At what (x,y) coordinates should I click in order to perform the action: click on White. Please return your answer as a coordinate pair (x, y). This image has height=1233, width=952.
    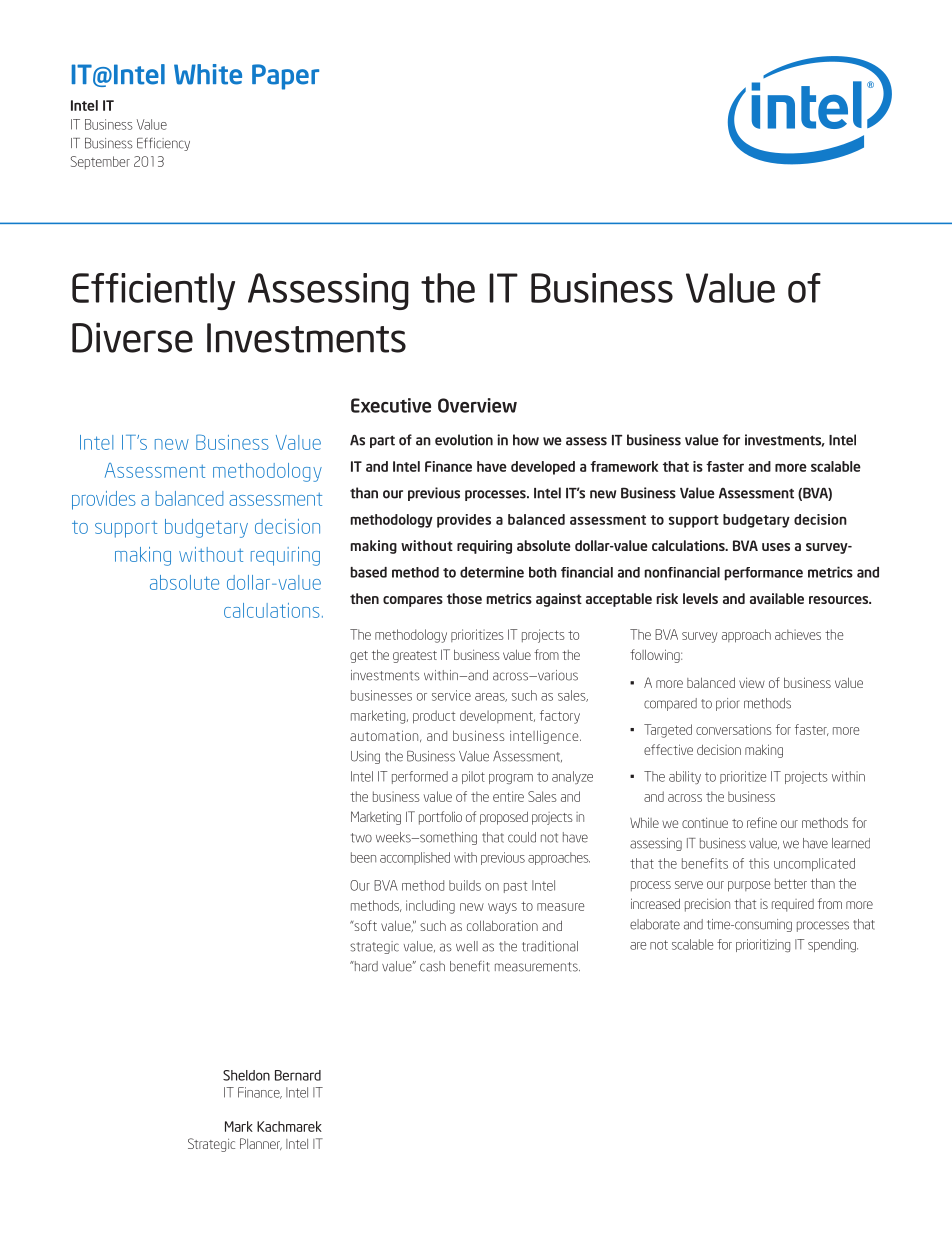
    Looking at the image, I should click on (208, 74).
